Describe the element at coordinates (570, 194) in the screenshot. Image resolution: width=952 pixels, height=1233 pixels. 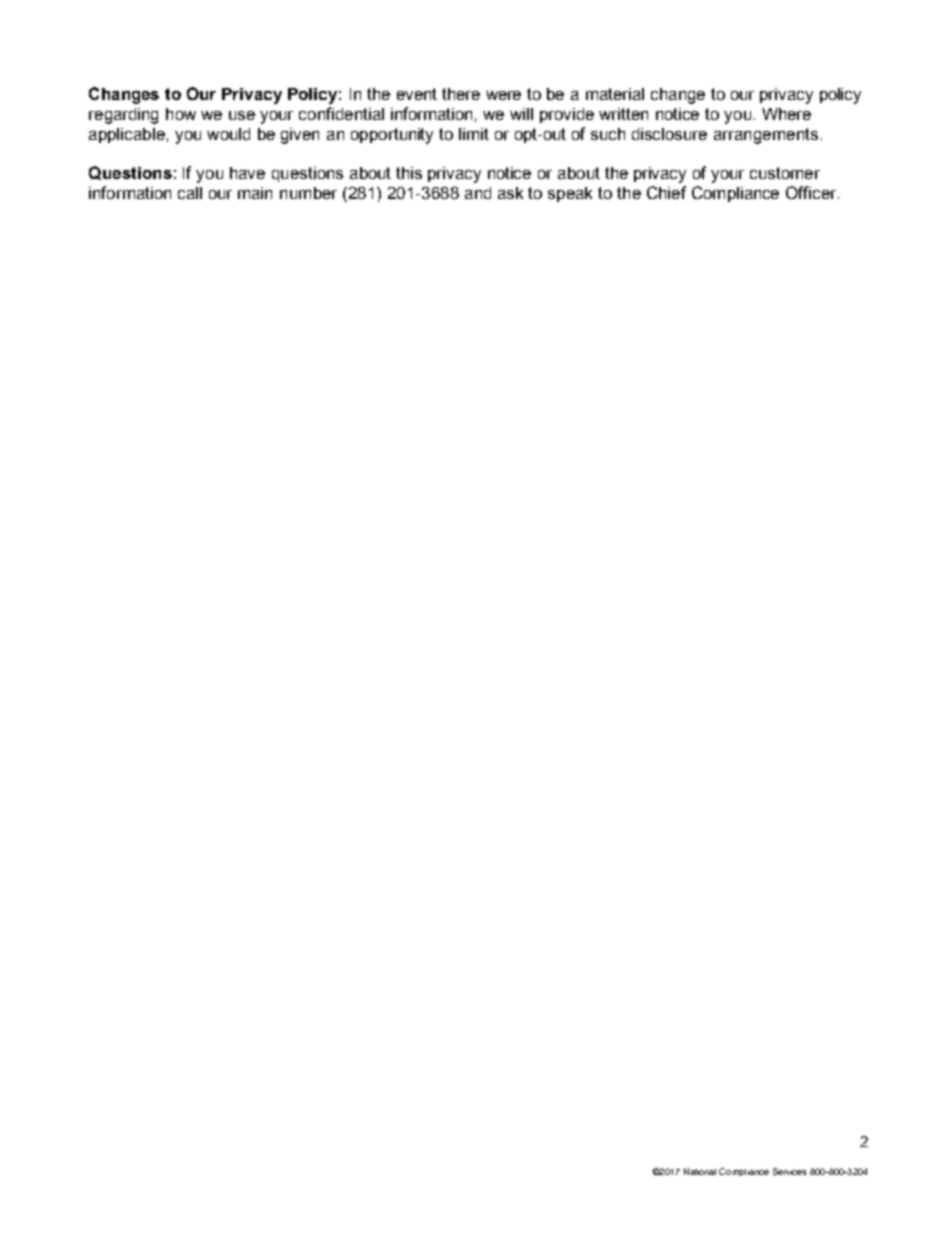
I see `speak` at that location.
